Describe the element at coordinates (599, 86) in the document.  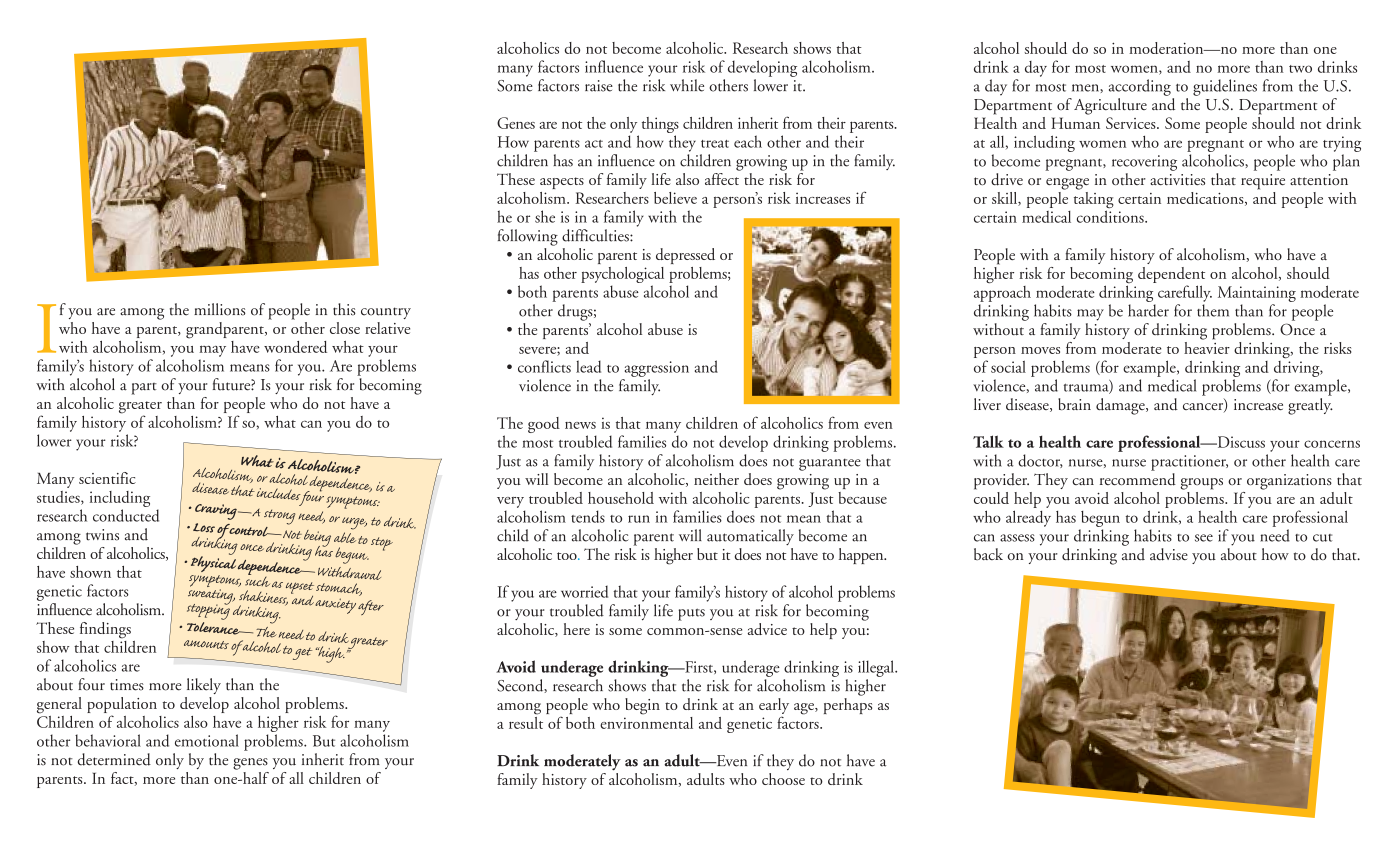
I see `raise` at that location.
